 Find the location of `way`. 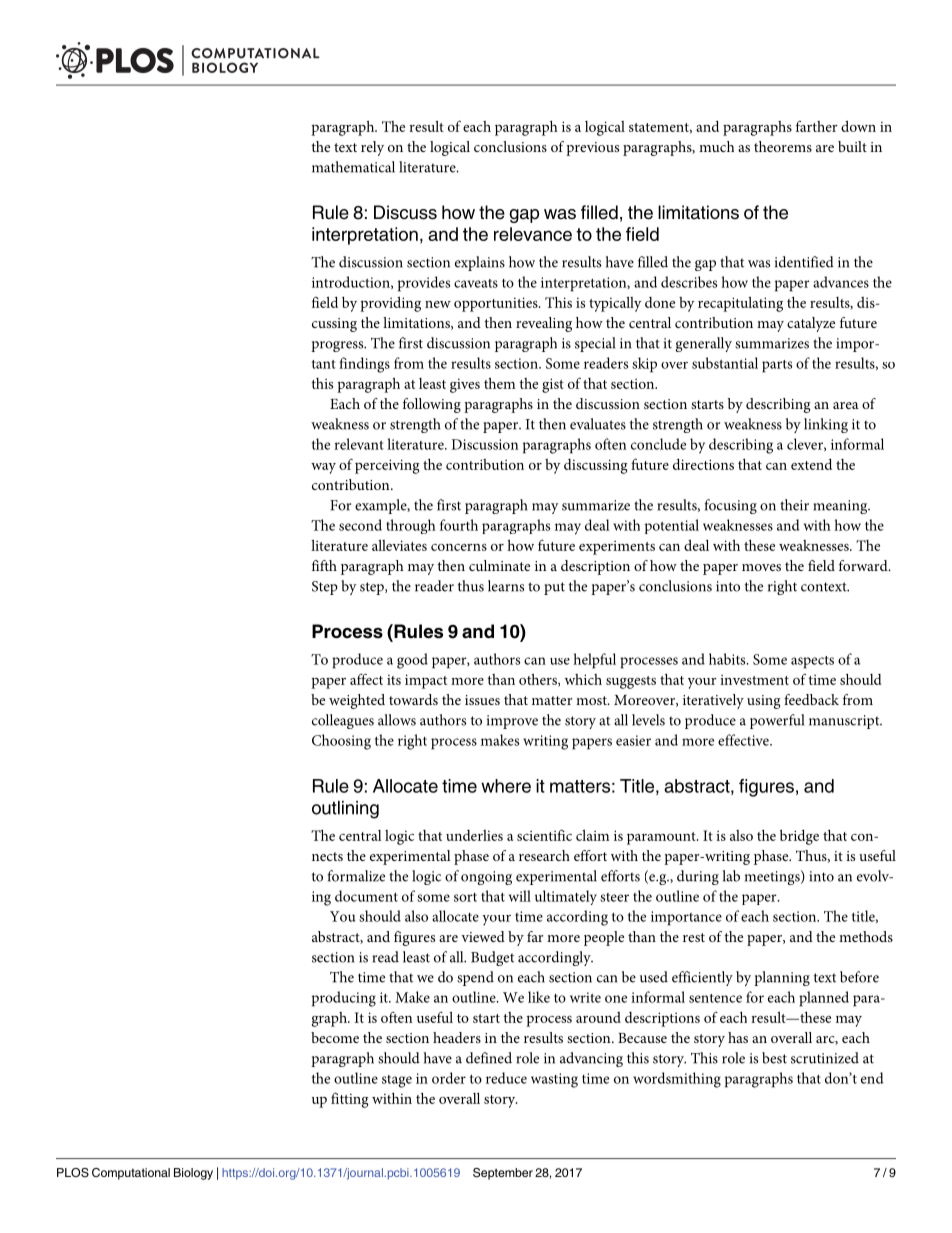

way is located at coordinates (323, 468).
